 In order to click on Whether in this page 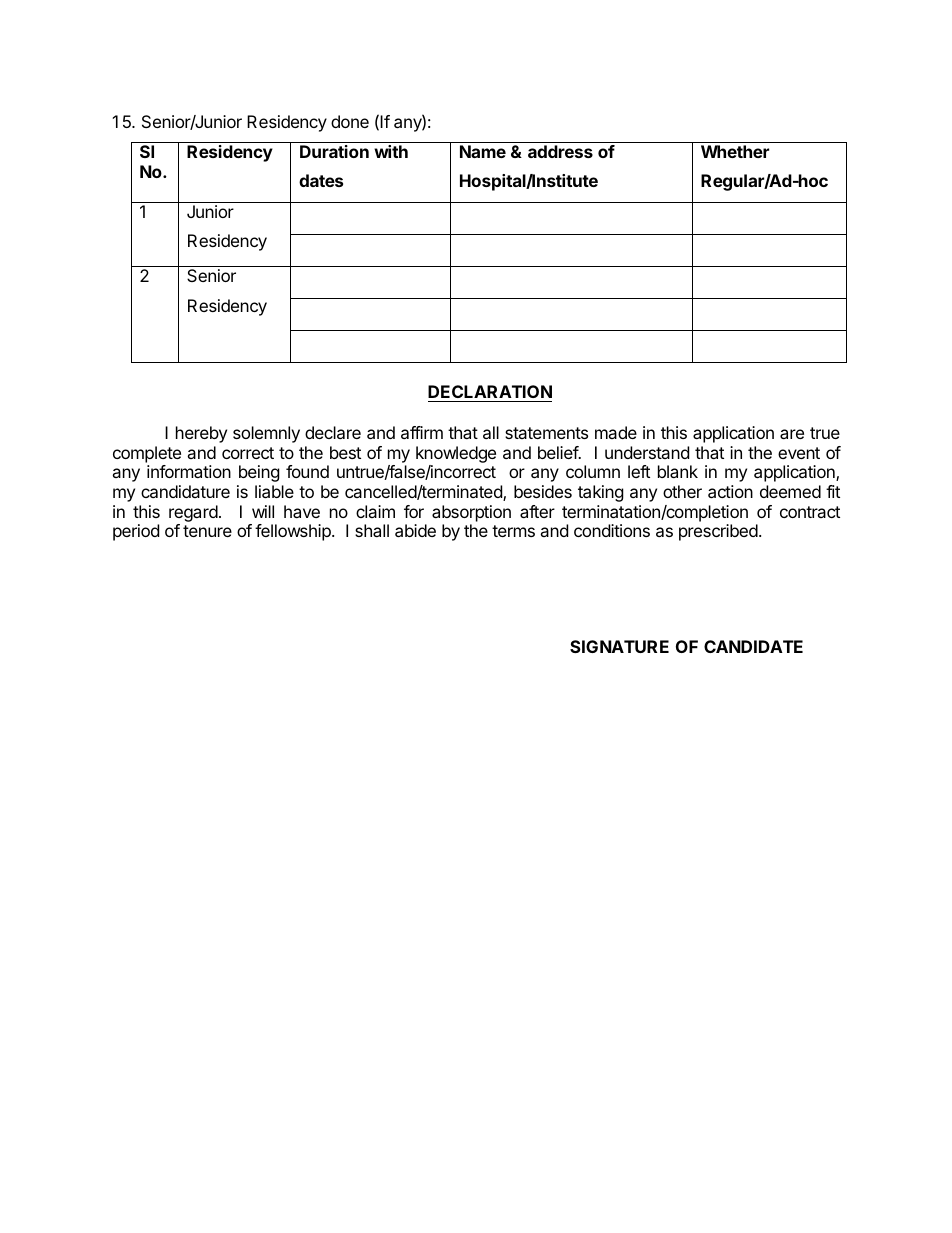, I will do `click(735, 151)`.
